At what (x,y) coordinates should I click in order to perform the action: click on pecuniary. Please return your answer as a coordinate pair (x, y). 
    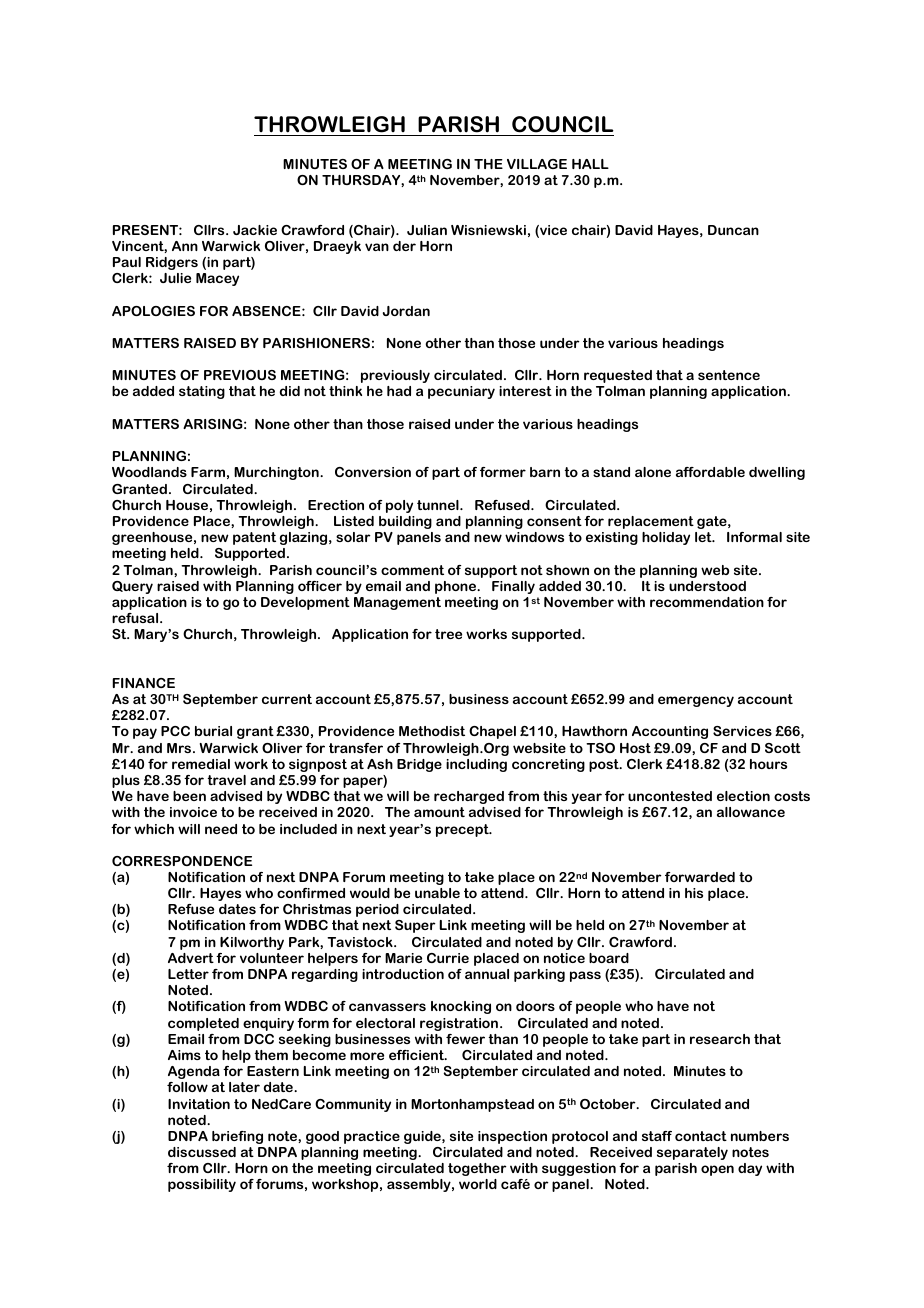
    Looking at the image, I should click on (461, 392).
